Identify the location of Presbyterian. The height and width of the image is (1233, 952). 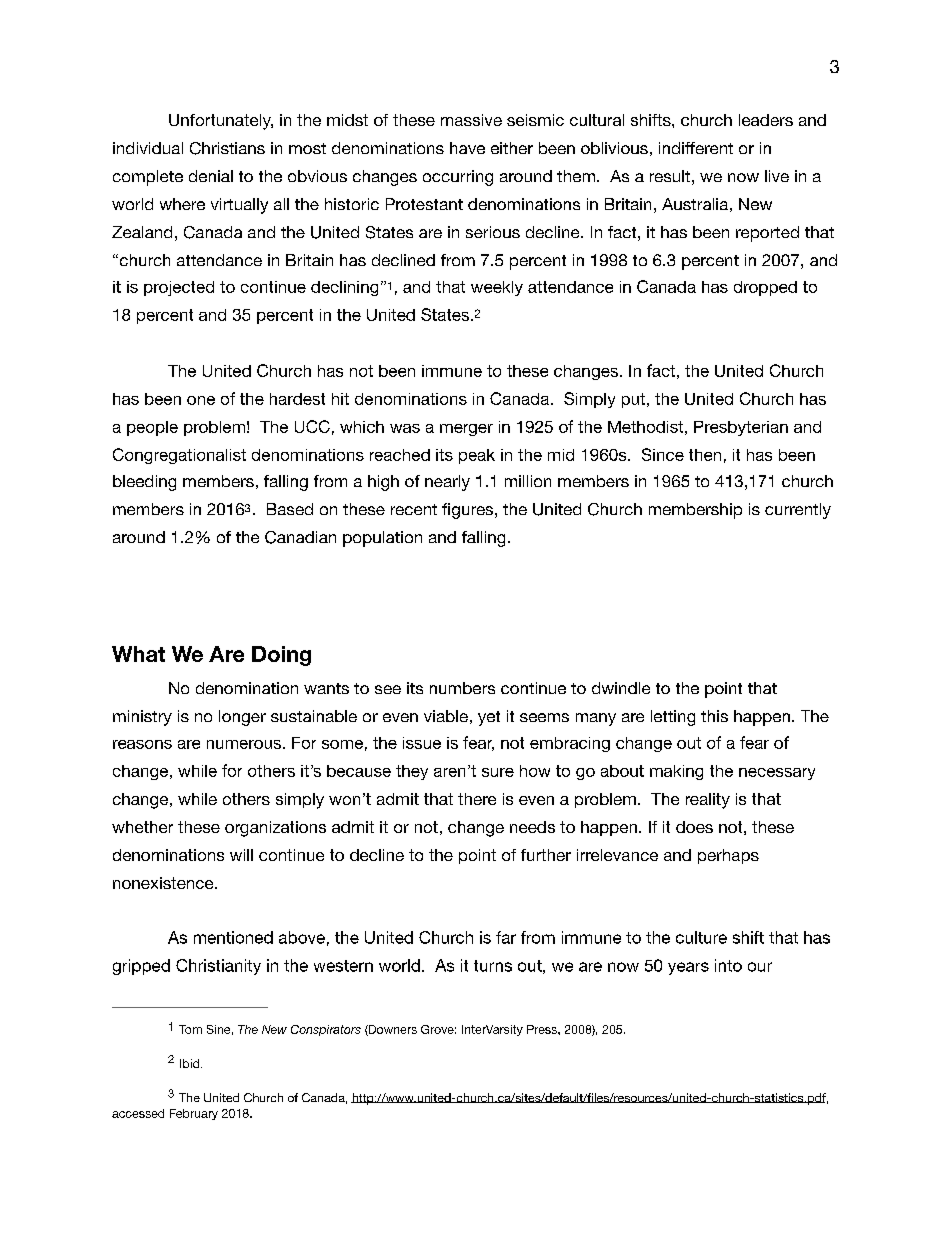
(741, 428).
